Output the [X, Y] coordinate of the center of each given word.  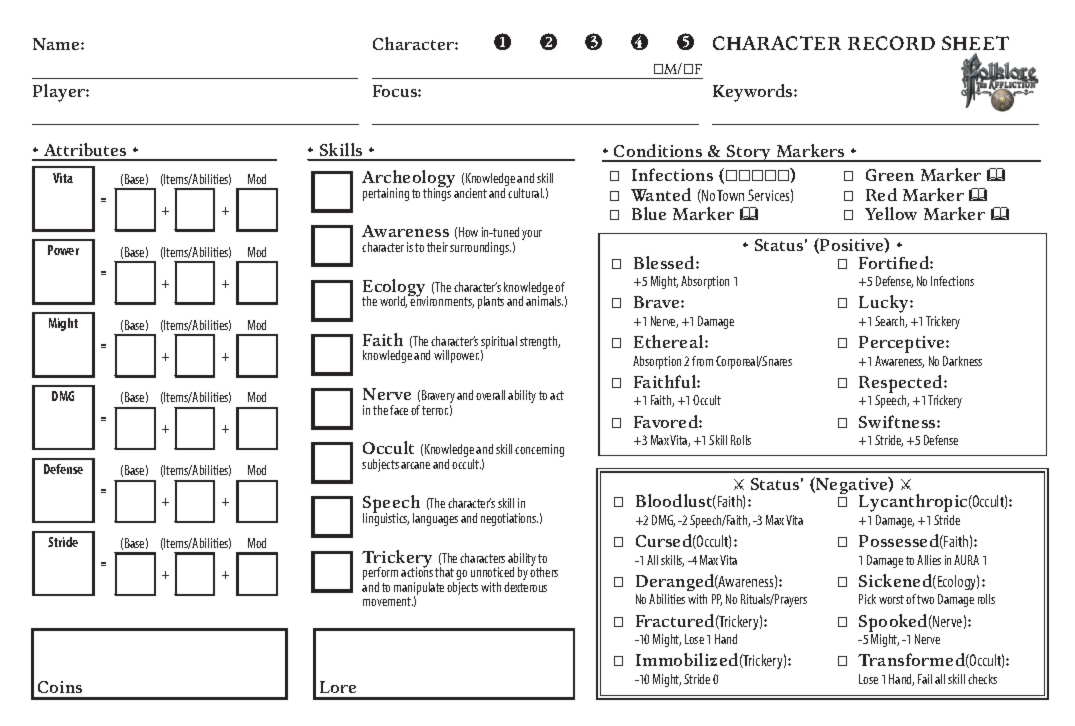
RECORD [891, 43]
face [399, 410]
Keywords [754, 93]
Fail [925, 679]
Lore [338, 687]
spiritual [499, 344]
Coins [60, 687]
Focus [396, 91]
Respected [902, 385]
